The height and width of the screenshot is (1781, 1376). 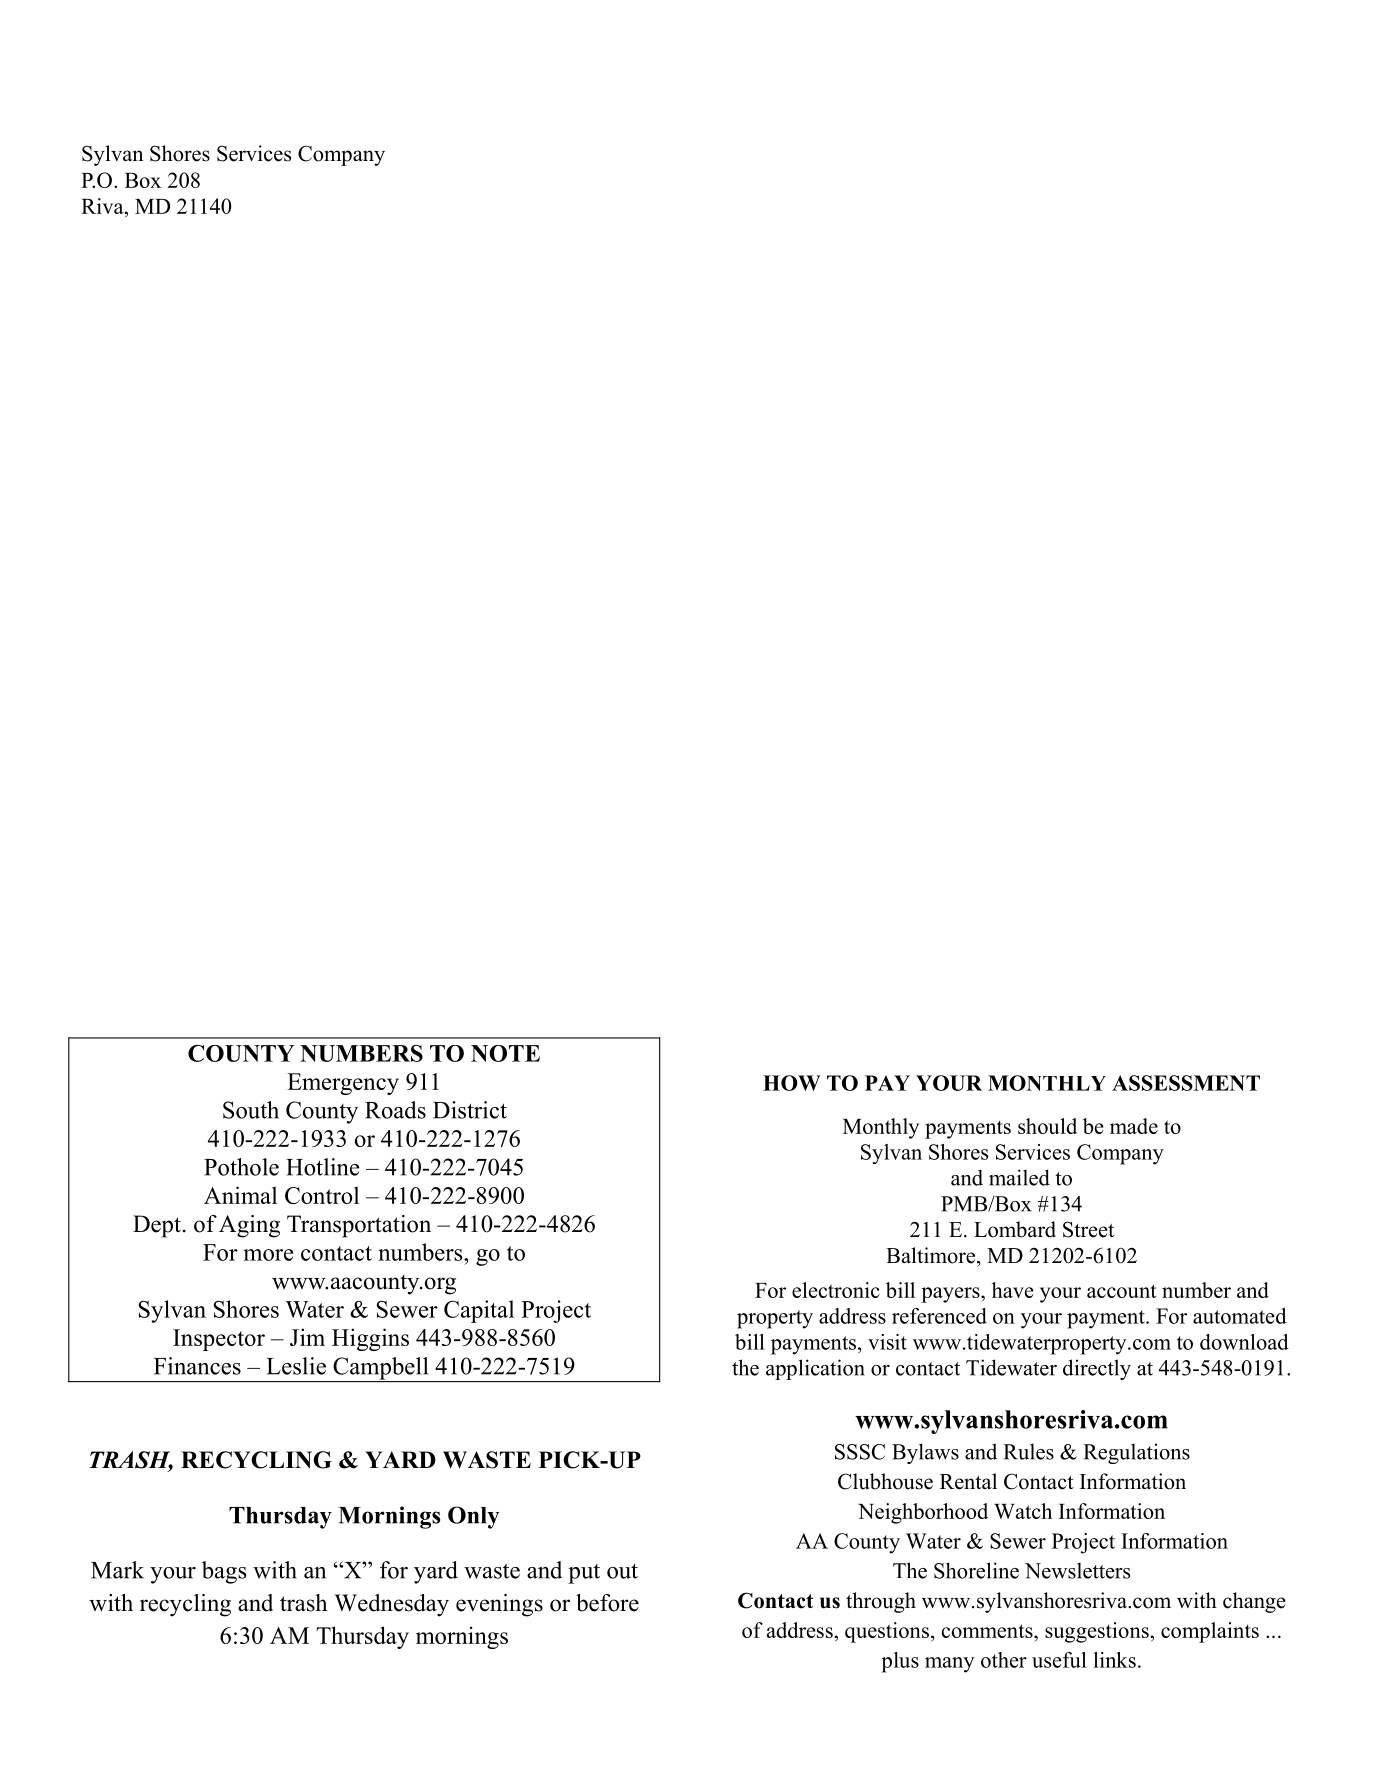 I want to click on account, so click(x=1121, y=1291).
